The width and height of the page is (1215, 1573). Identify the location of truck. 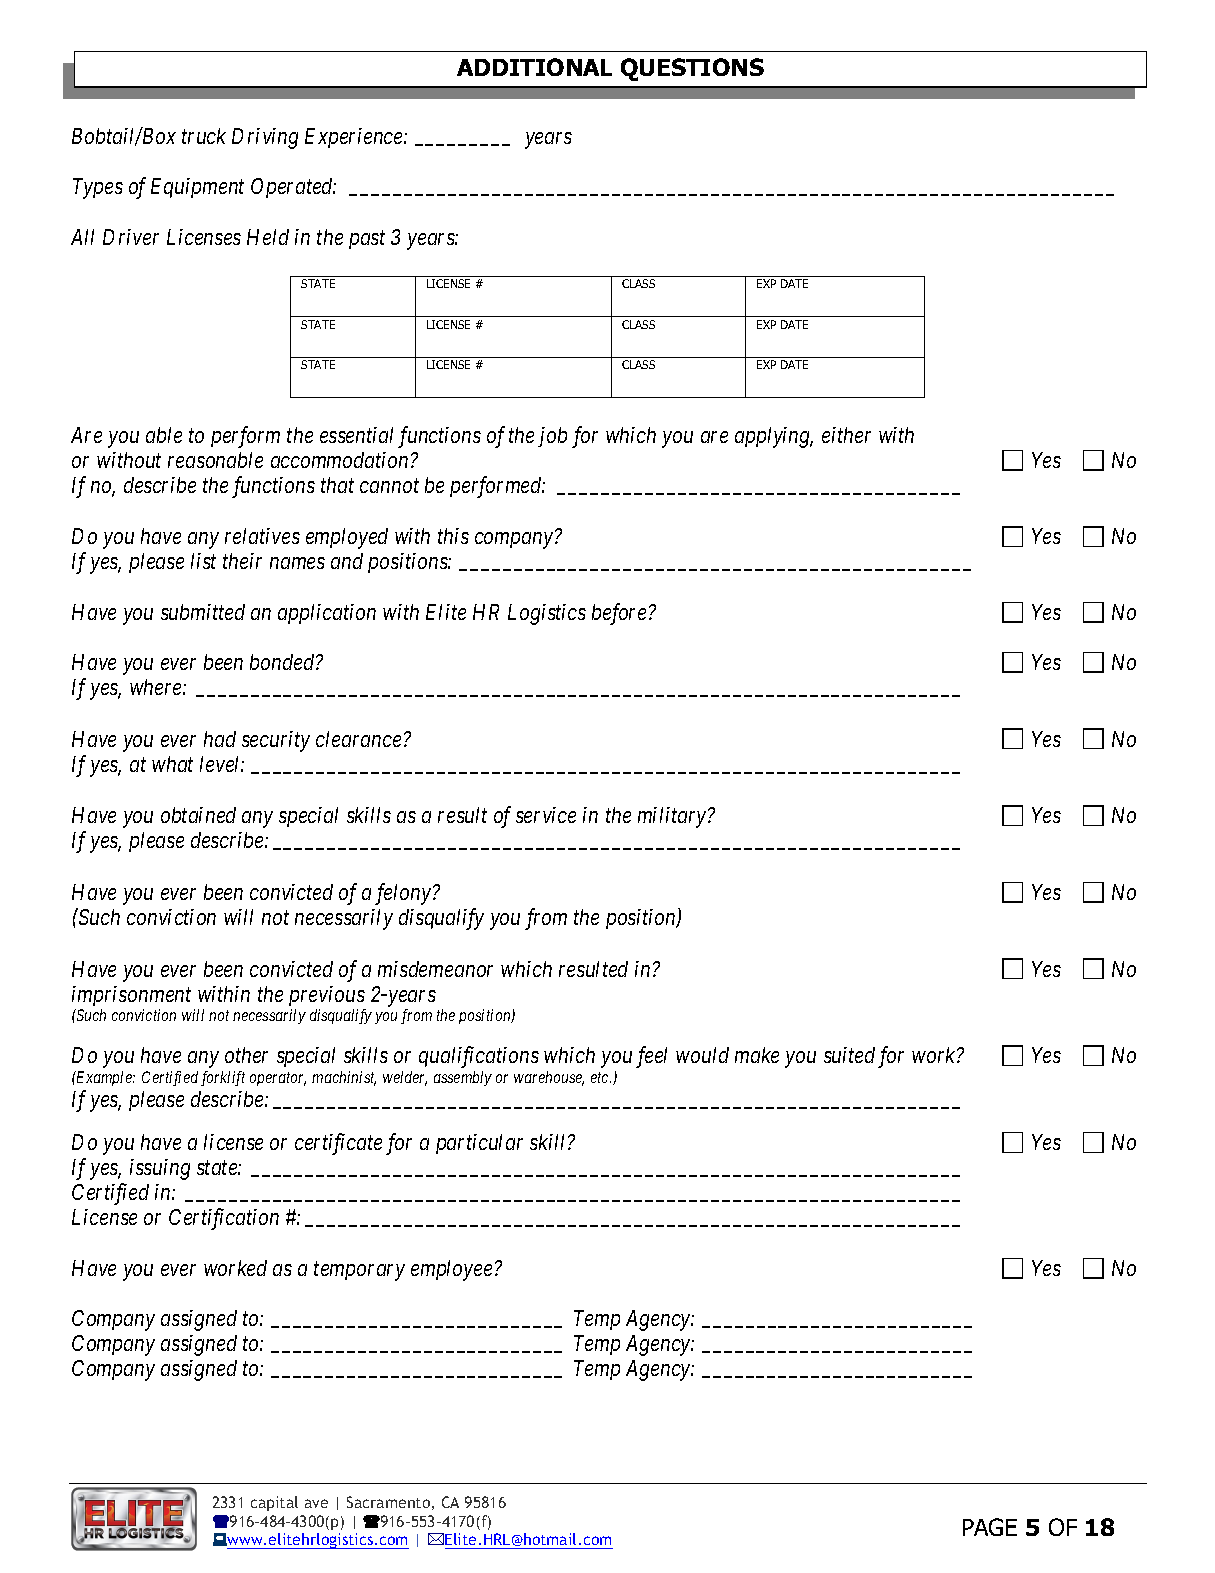
(204, 136).
